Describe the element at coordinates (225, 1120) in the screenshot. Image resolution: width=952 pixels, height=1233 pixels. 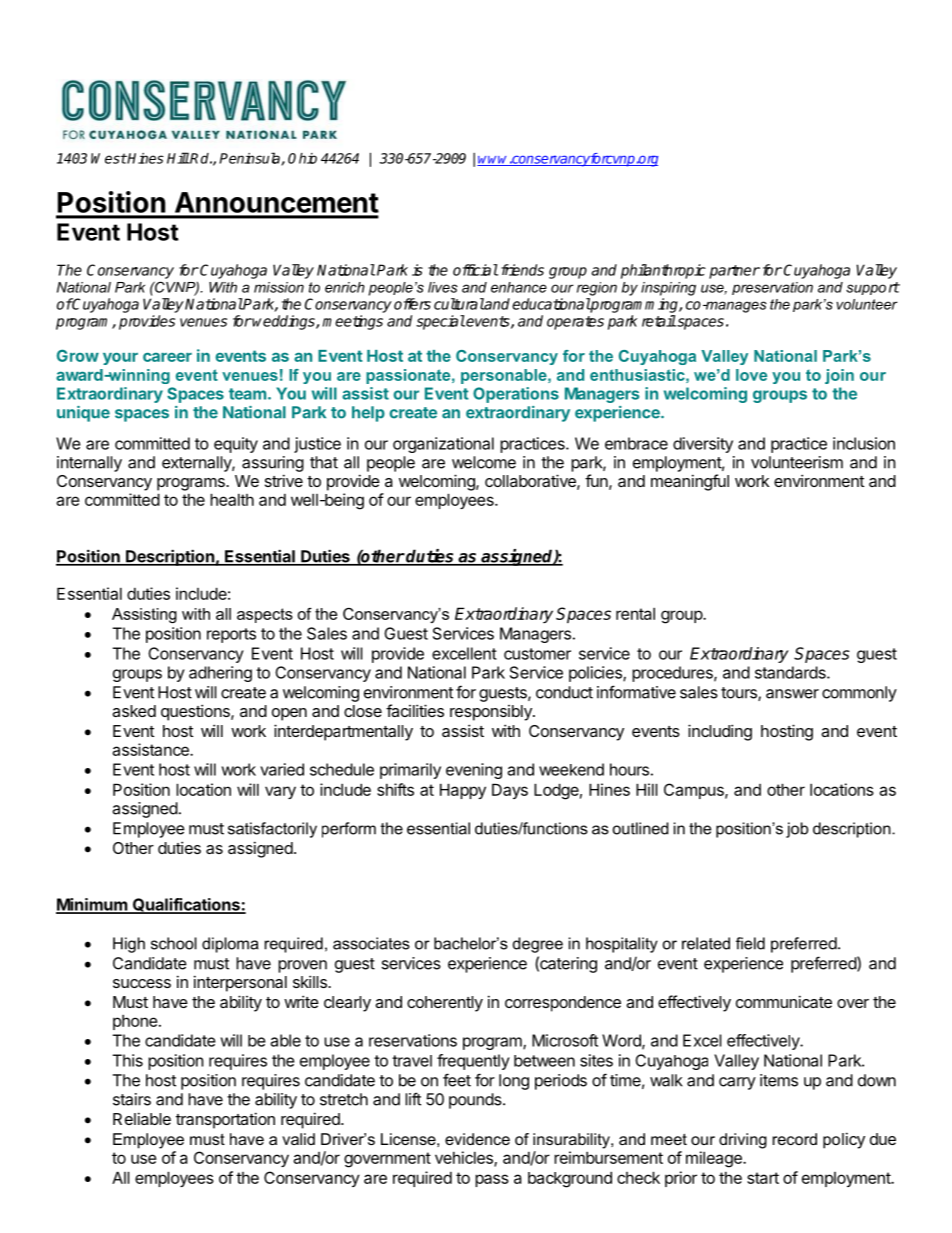
I see `transportation` at that location.
